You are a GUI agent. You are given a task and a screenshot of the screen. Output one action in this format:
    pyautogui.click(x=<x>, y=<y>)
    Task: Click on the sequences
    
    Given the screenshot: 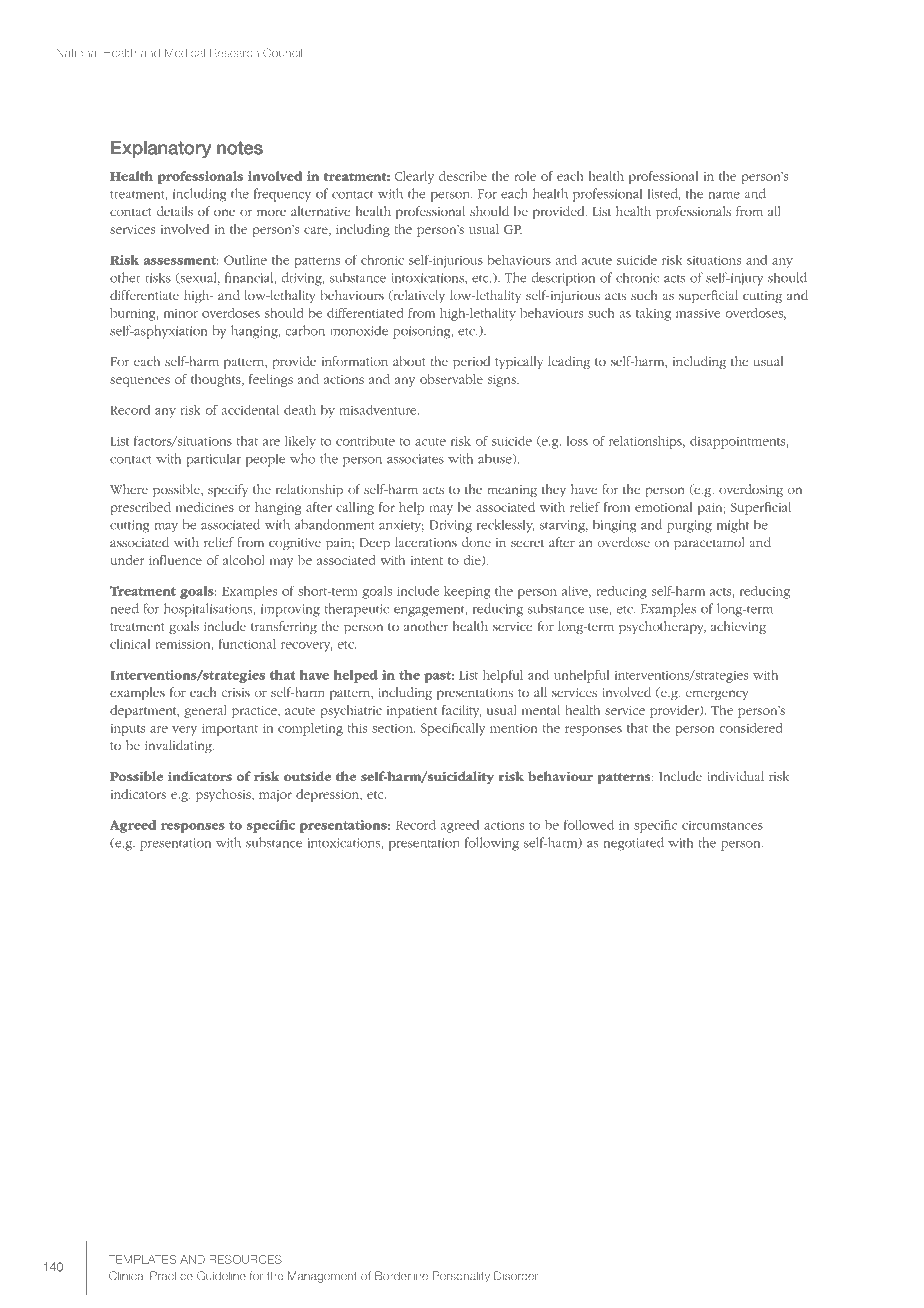 What is the action you would take?
    pyautogui.click(x=140, y=382)
